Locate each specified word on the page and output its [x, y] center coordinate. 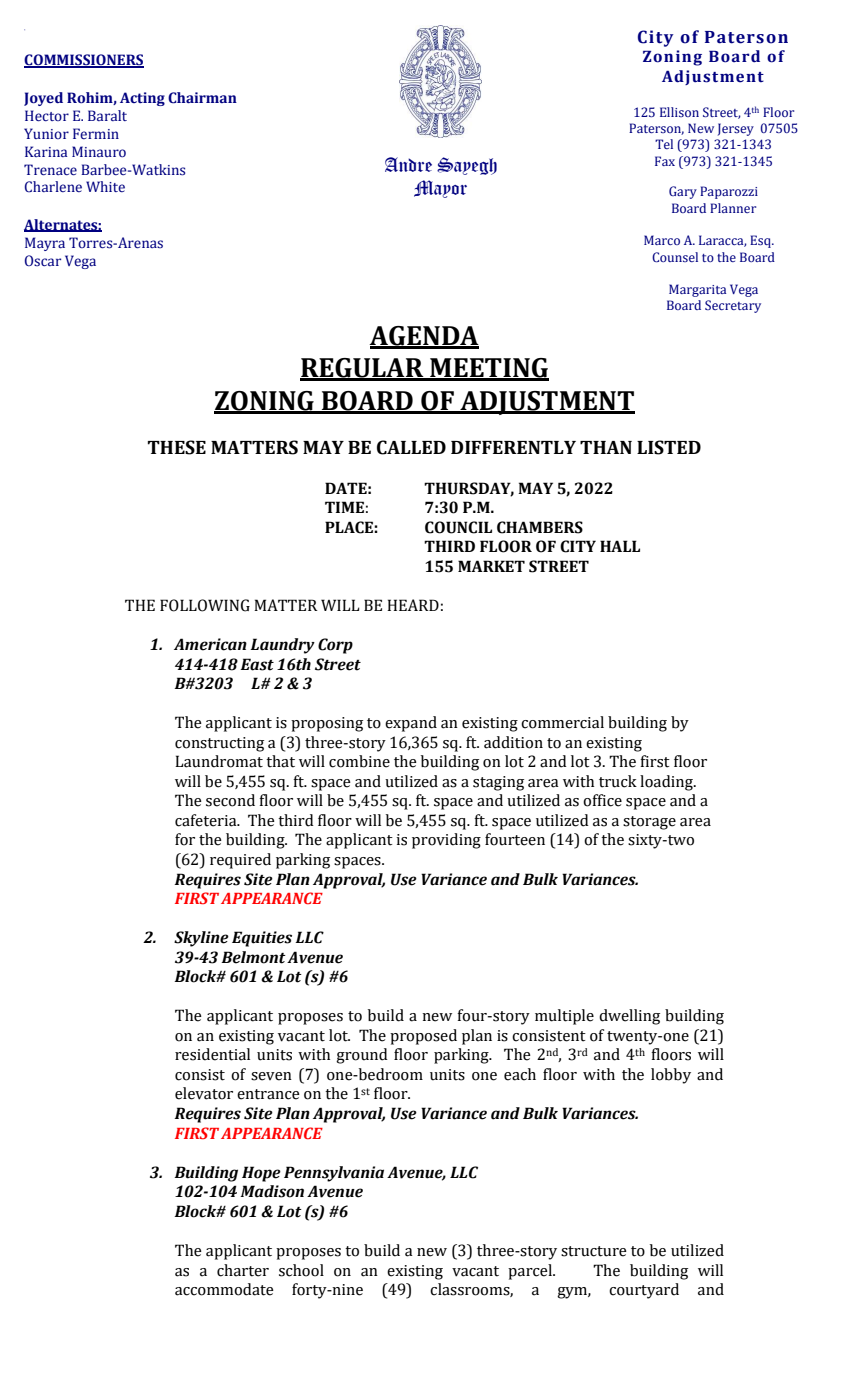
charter [243, 1270]
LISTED [669, 447]
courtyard [644, 1291]
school [301, 1270]
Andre [408, 164]
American [210, 644]
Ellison [679, 112]
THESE [177, 447]
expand [411, 724]
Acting [142, 99]
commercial [562, 722]
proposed [423, 1037]
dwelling [629, 1017]
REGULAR [363, 369]
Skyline [201, 939]
